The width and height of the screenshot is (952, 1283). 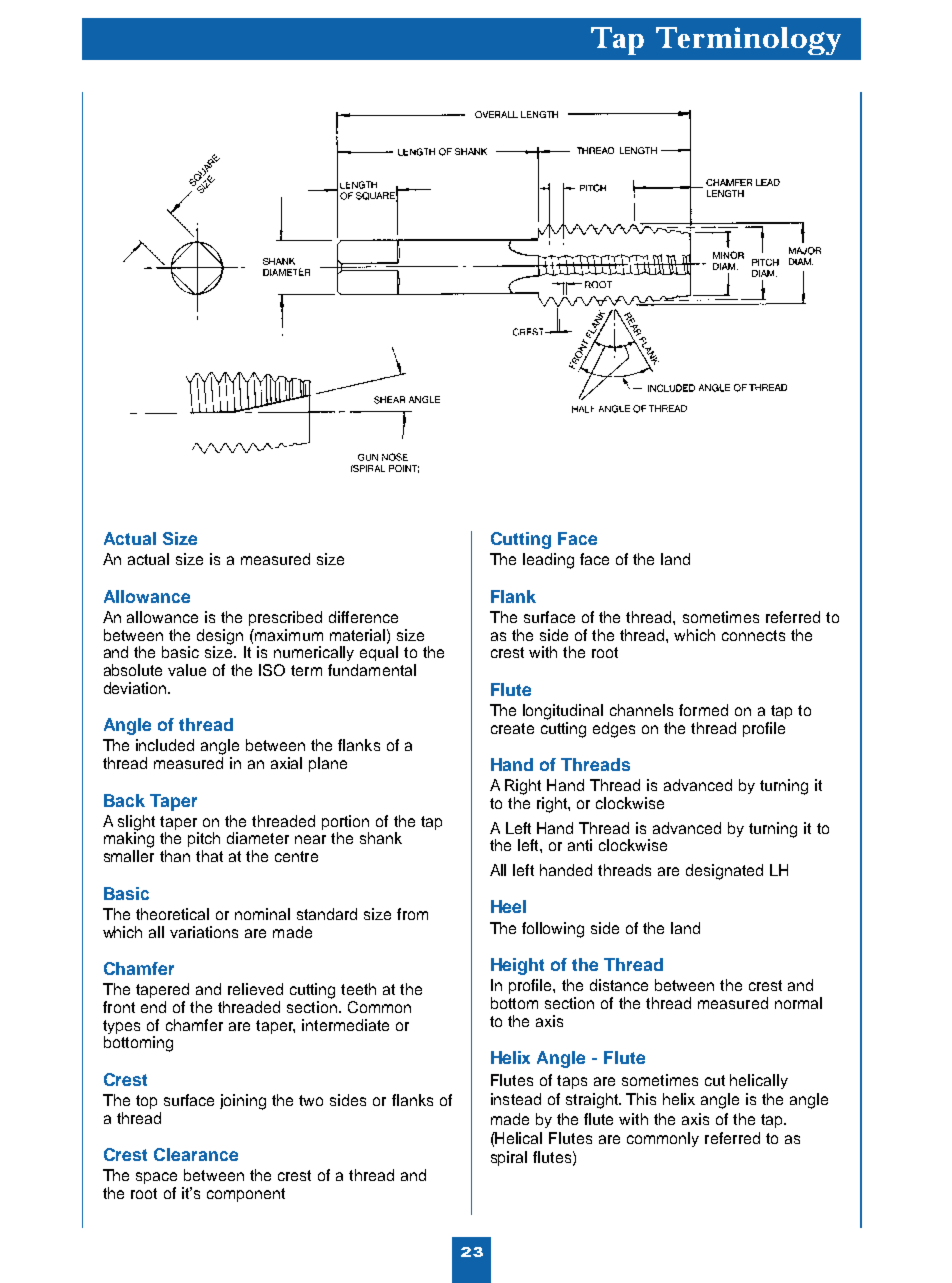 I want to click on end, so click(x=153, y=1007).
